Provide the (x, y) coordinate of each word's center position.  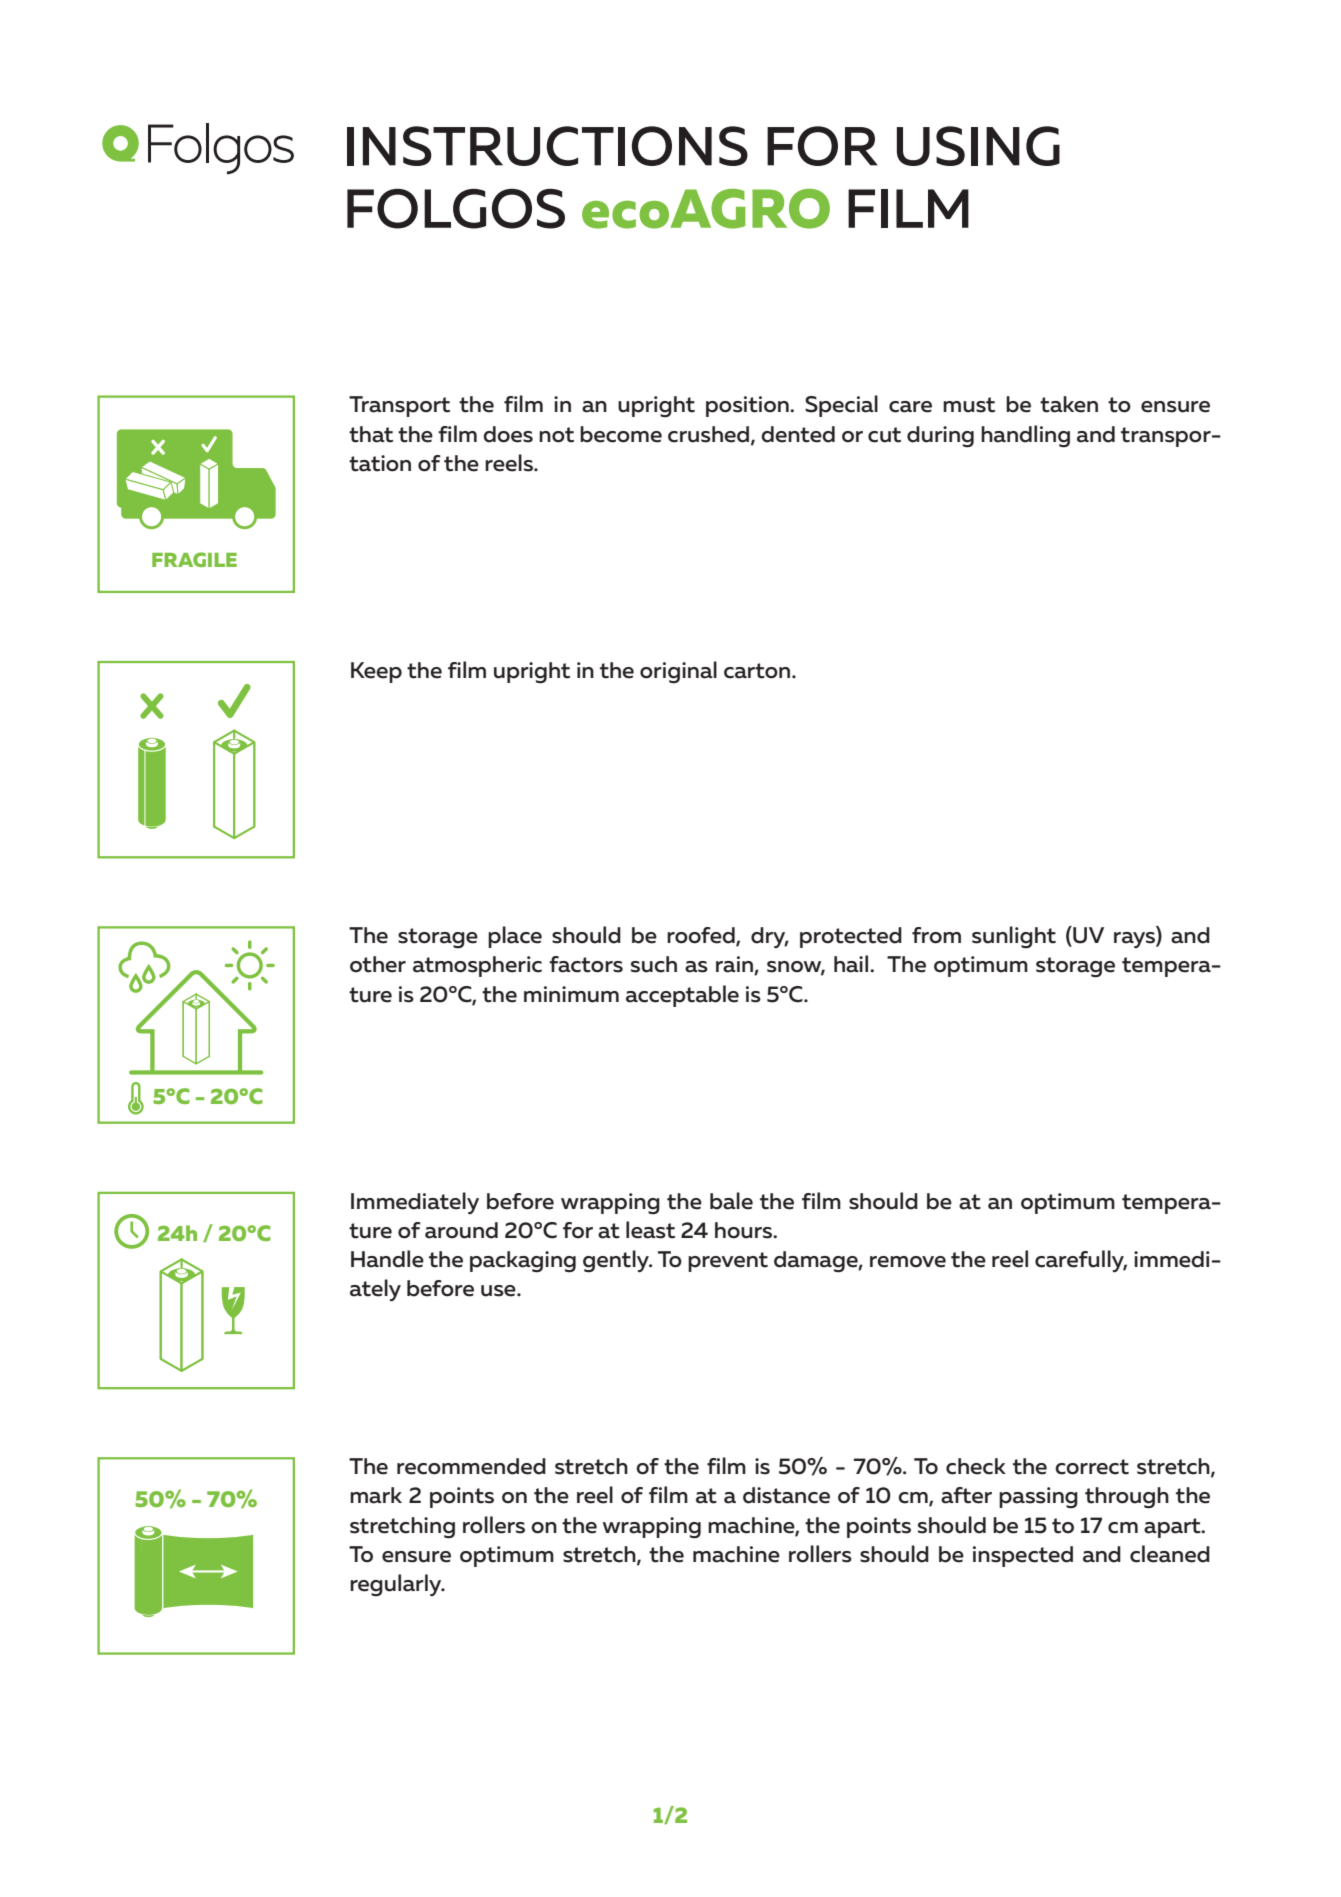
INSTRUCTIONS (547, 146)
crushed (710, 435)
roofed (702, 936)
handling (1025, 436)
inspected (1023, 1556)
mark (376, 1495)
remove (908, 1262)
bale (731, 1201)
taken (1069, 404)
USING (978, 146)
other (378, 964)
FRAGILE (194, 559)
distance (786, 1495)
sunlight (1014, 937)
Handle (387, 1259)
